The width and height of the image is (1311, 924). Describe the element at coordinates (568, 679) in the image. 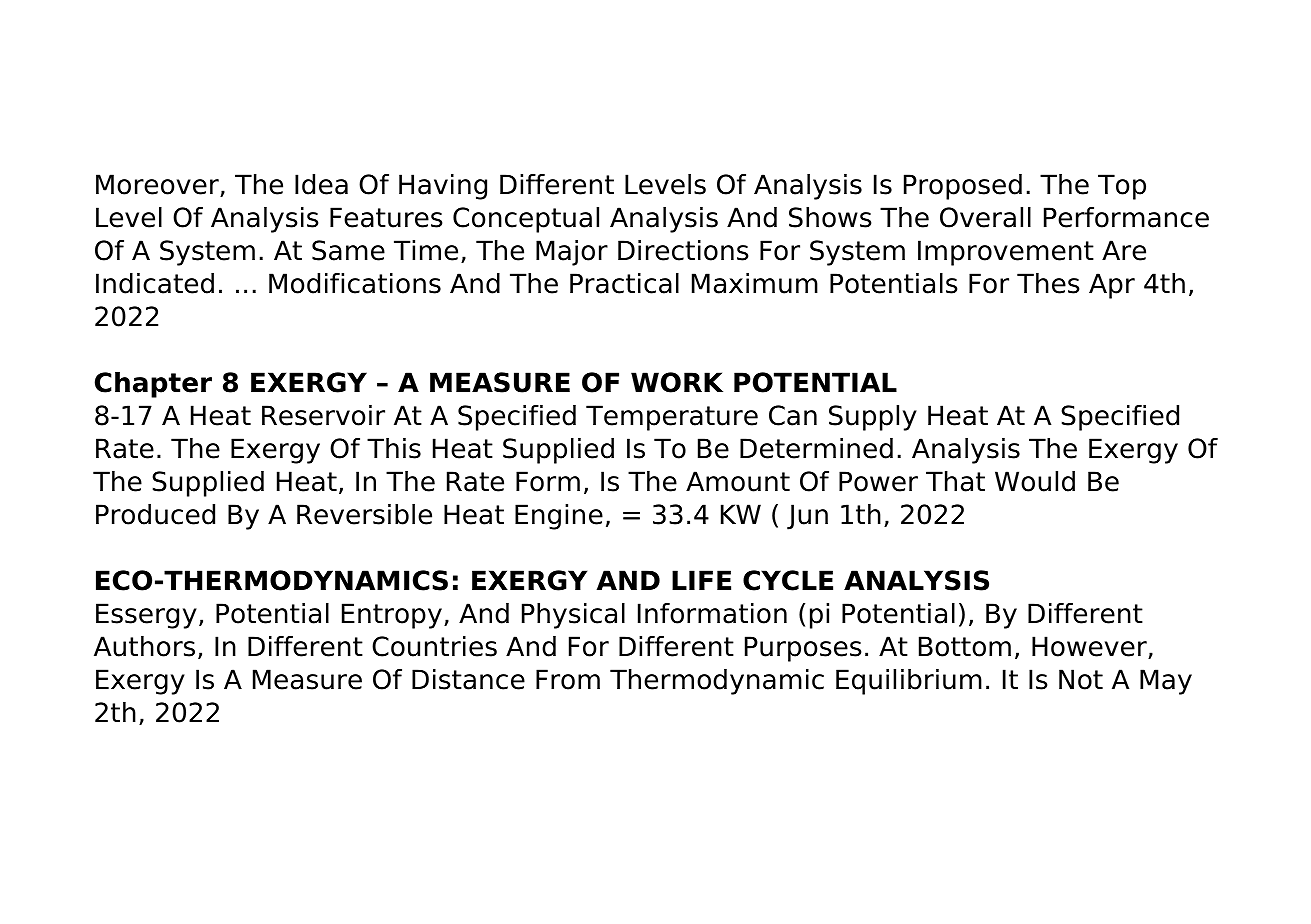

I see `From` at that location.
